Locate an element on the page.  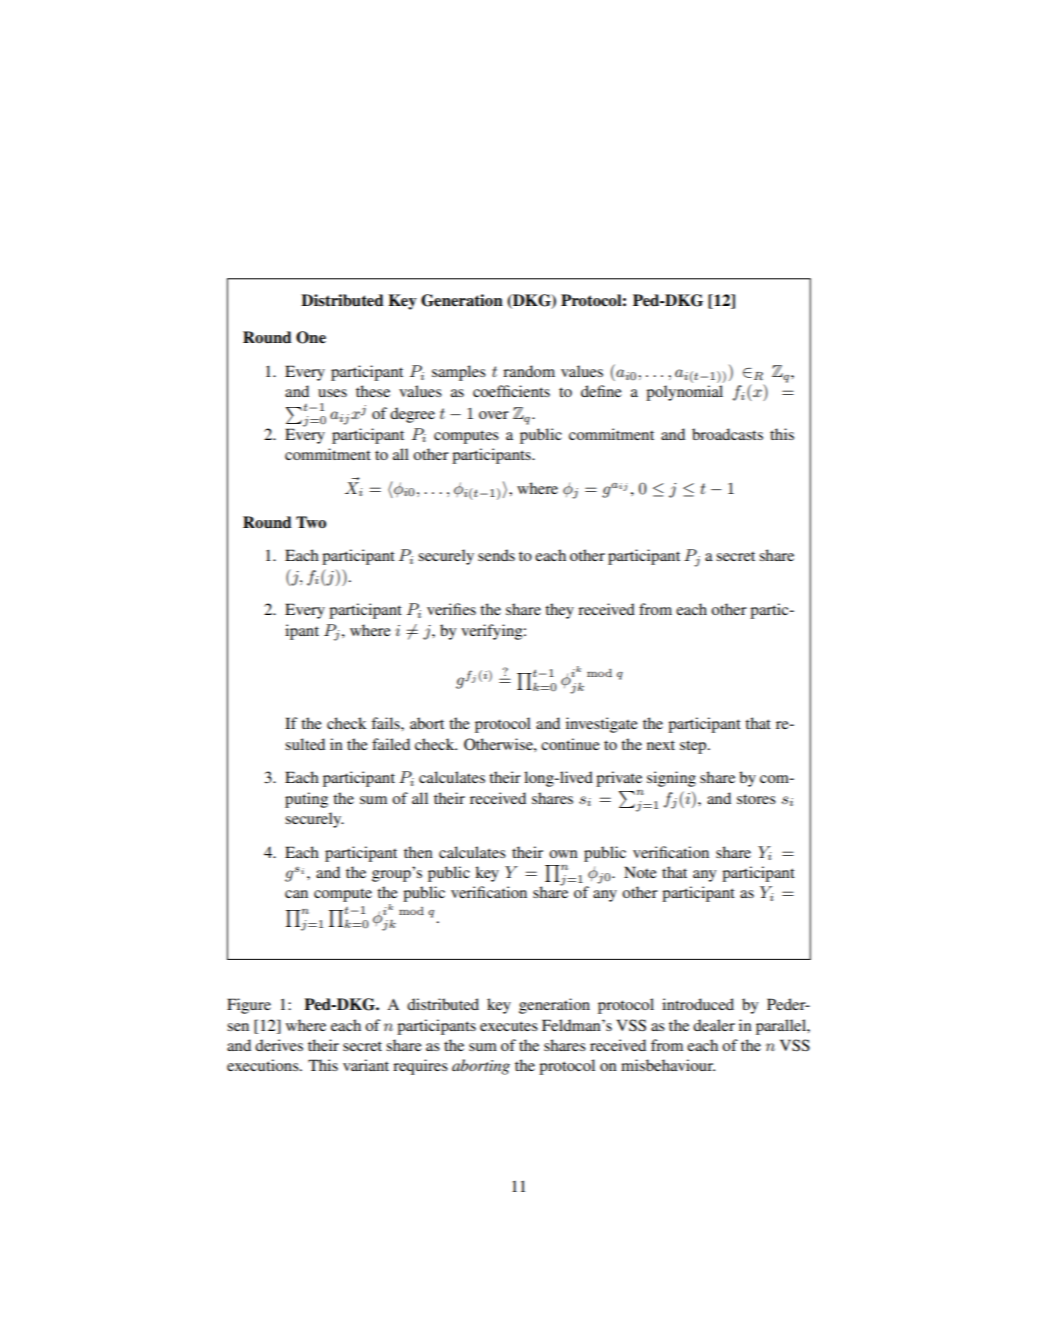
broadcasts is located at coordinates (727, 434).
